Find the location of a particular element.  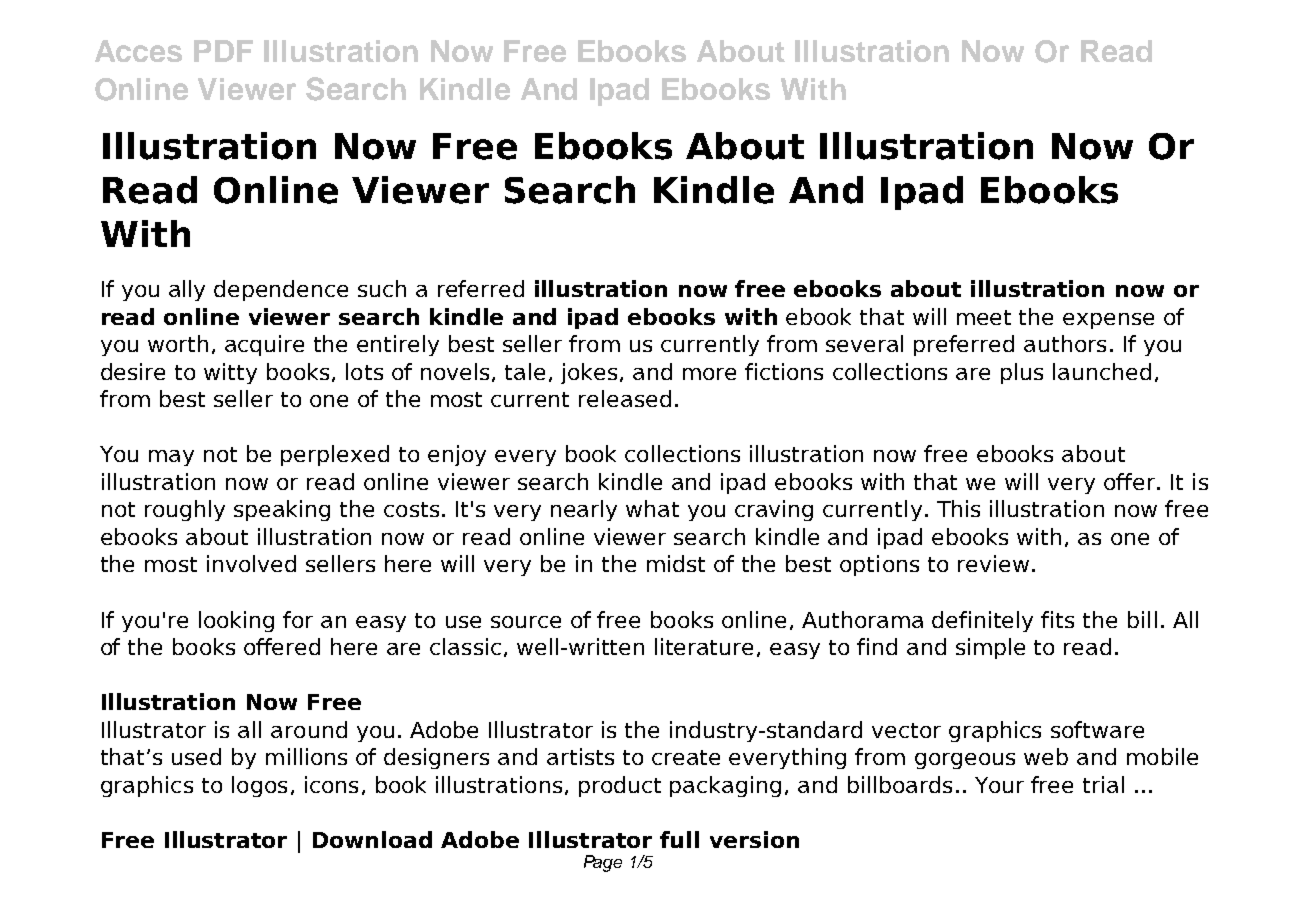

review is located at coordinates (993, 563).
